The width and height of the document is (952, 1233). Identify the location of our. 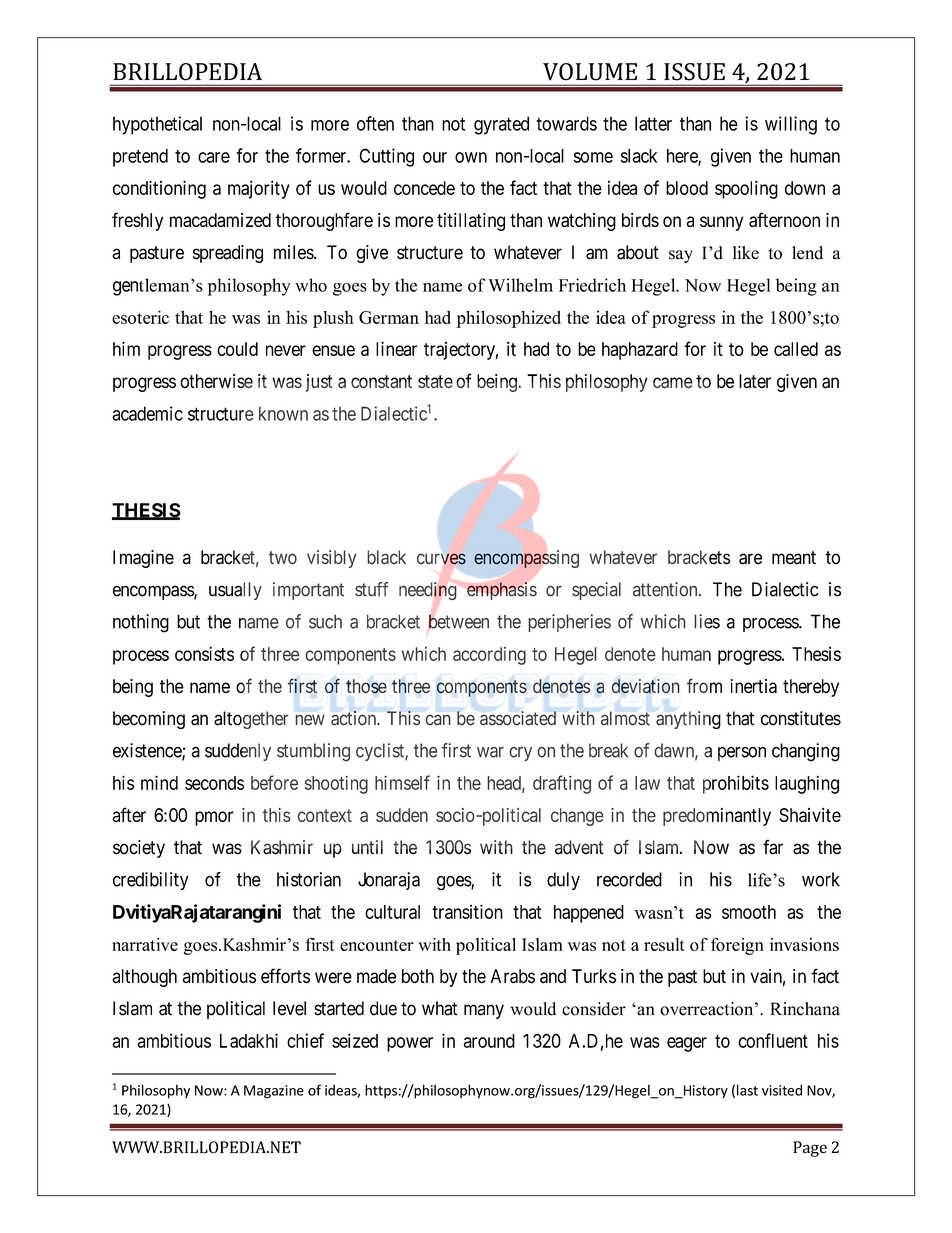
(435, 157).
